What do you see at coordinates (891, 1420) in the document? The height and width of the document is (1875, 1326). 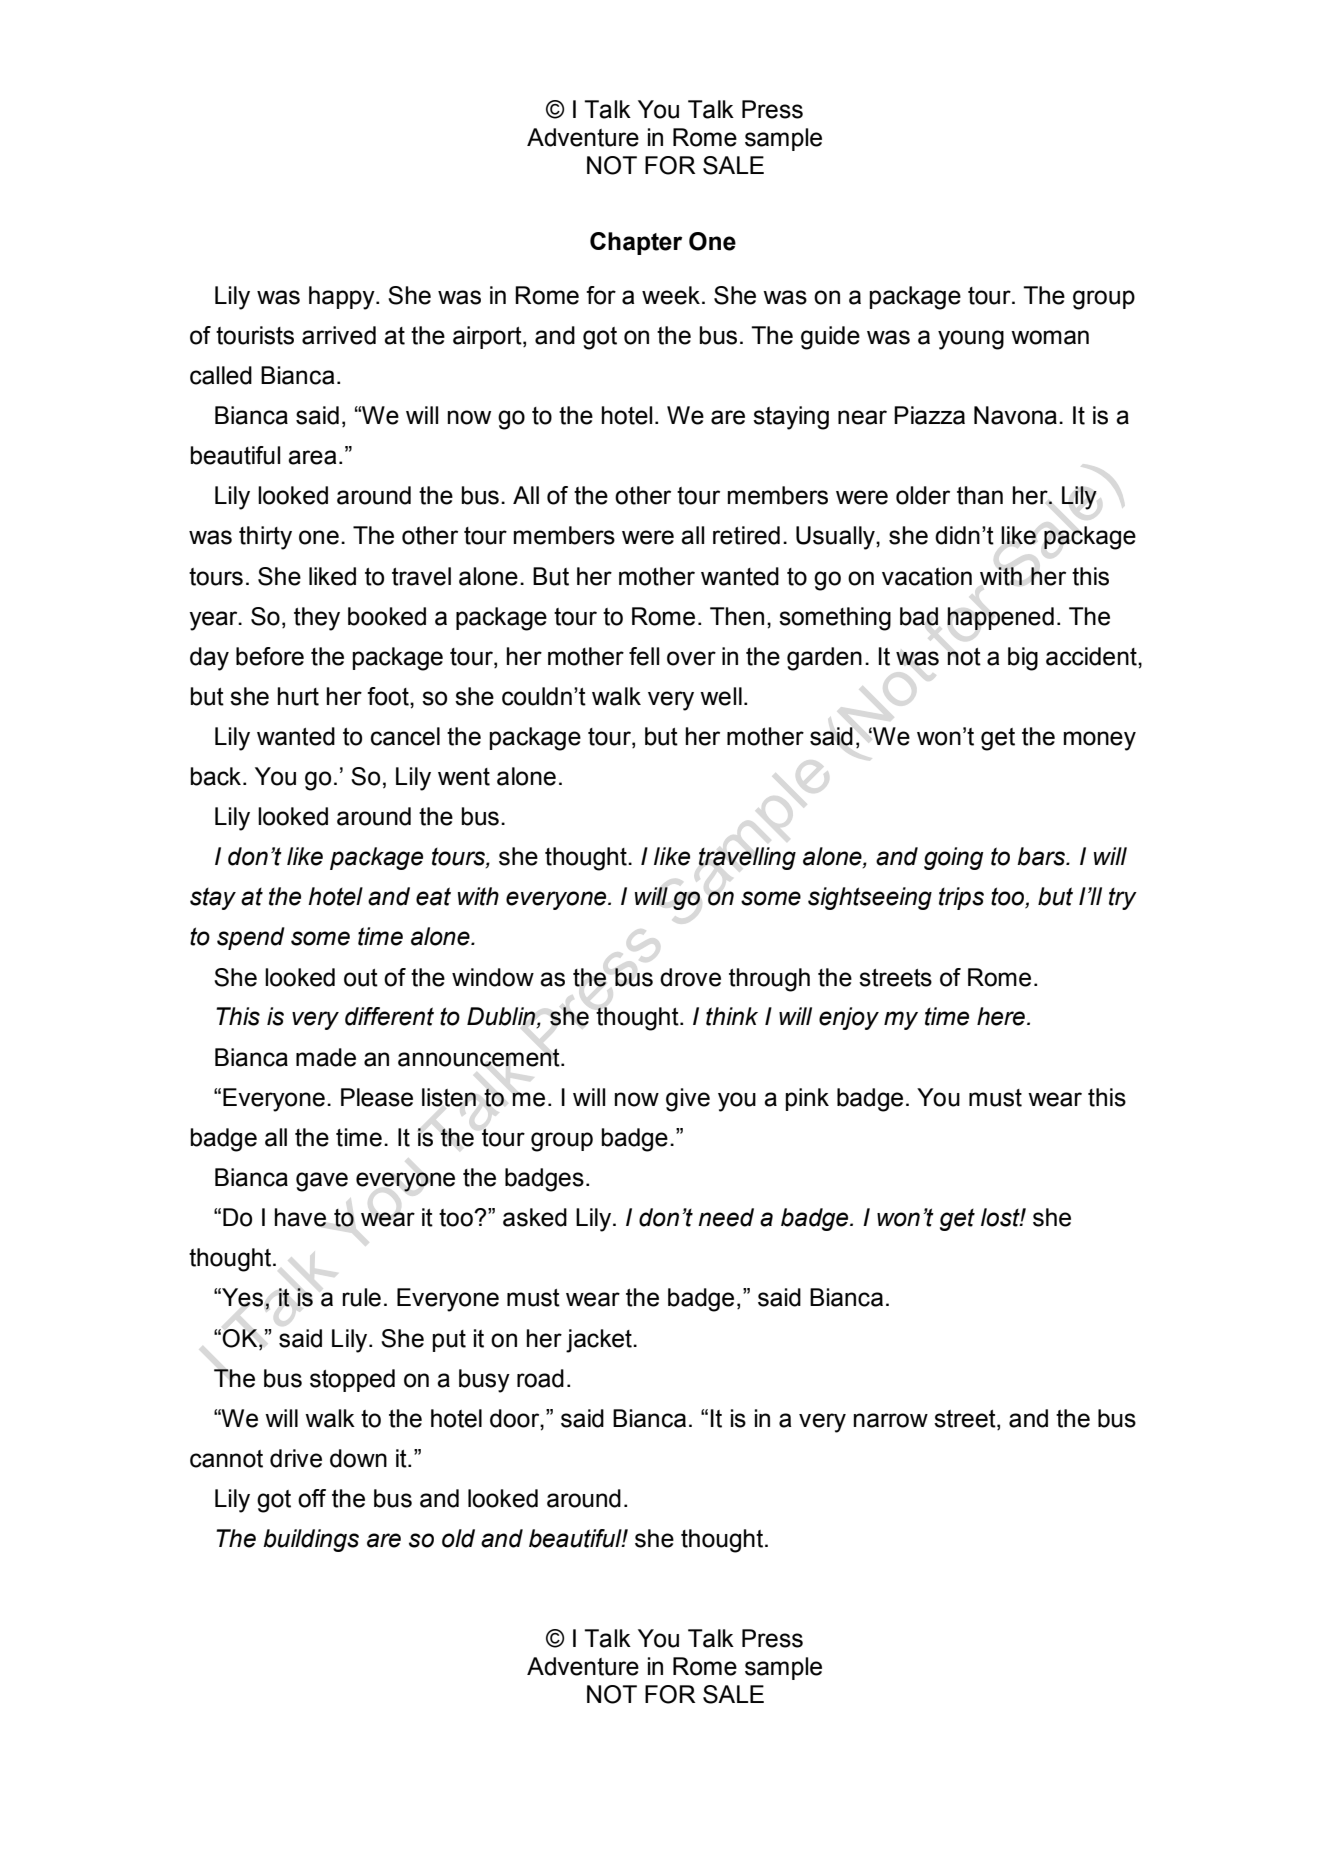 I see `narrow` at bounding box center [891, 1420].
